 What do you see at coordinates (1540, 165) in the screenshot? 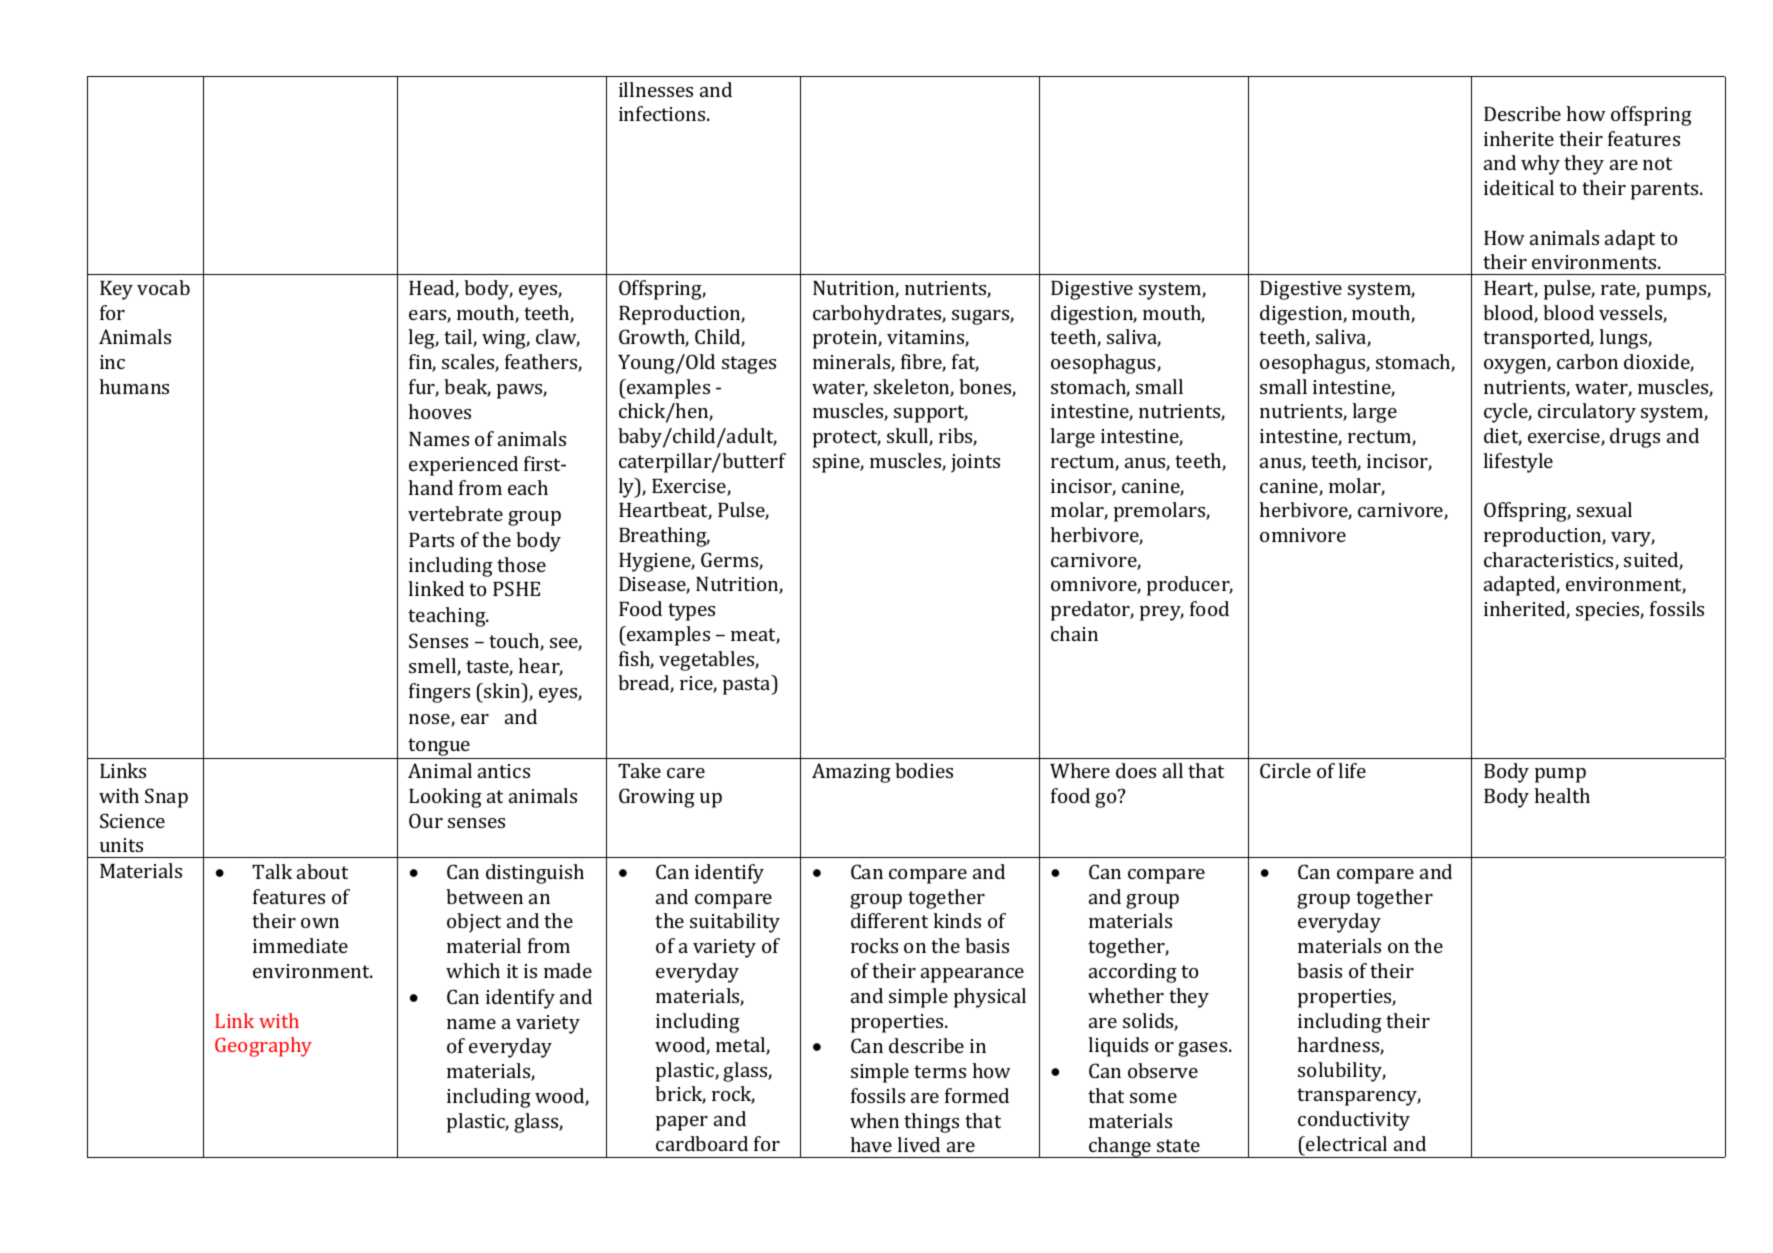
I see `why` at bounding box center [1540, 165].
